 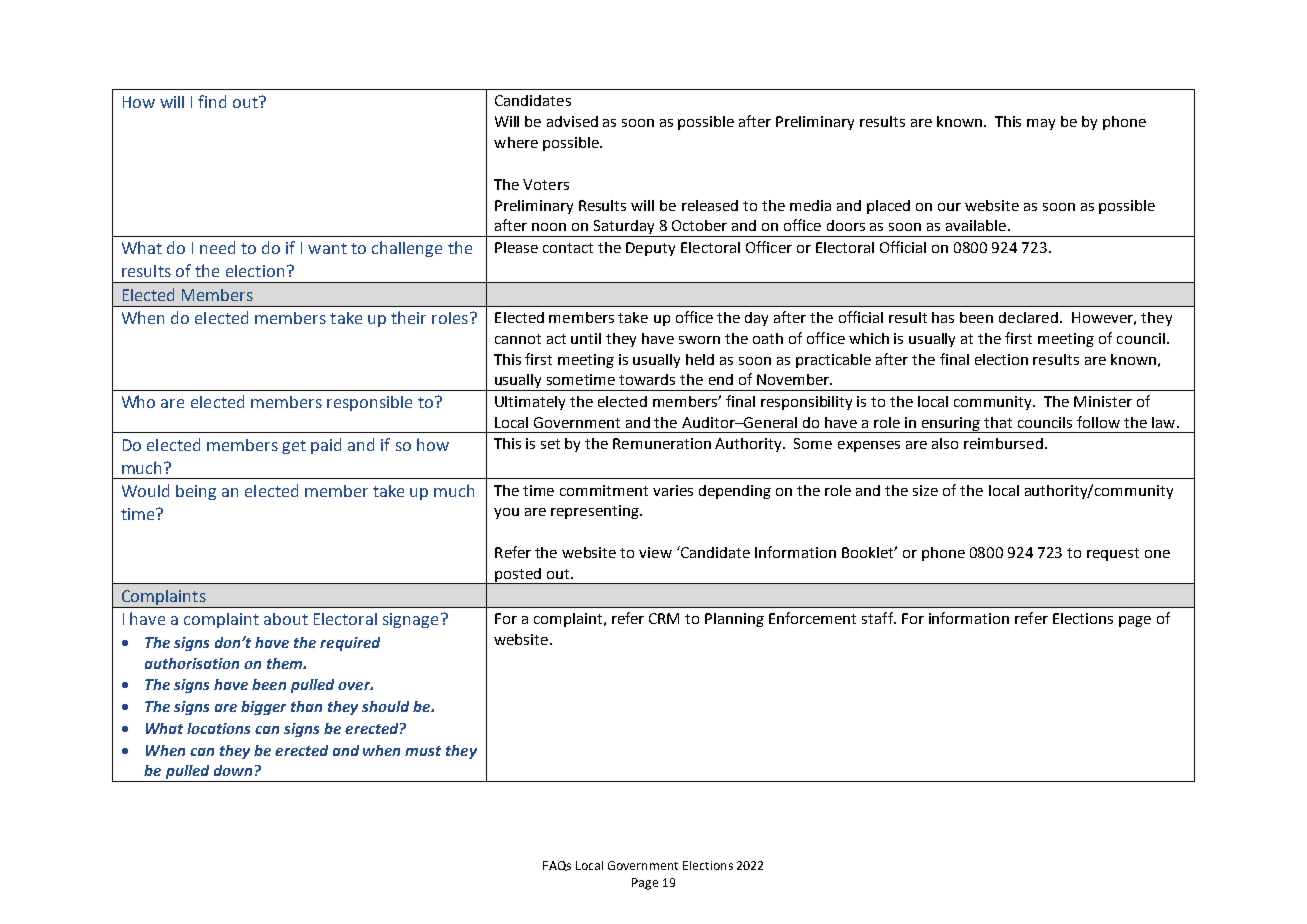 What do you see at coordinates (572, 121) in the screenshot?
I see `advised` at bounding box center [572, 121].
